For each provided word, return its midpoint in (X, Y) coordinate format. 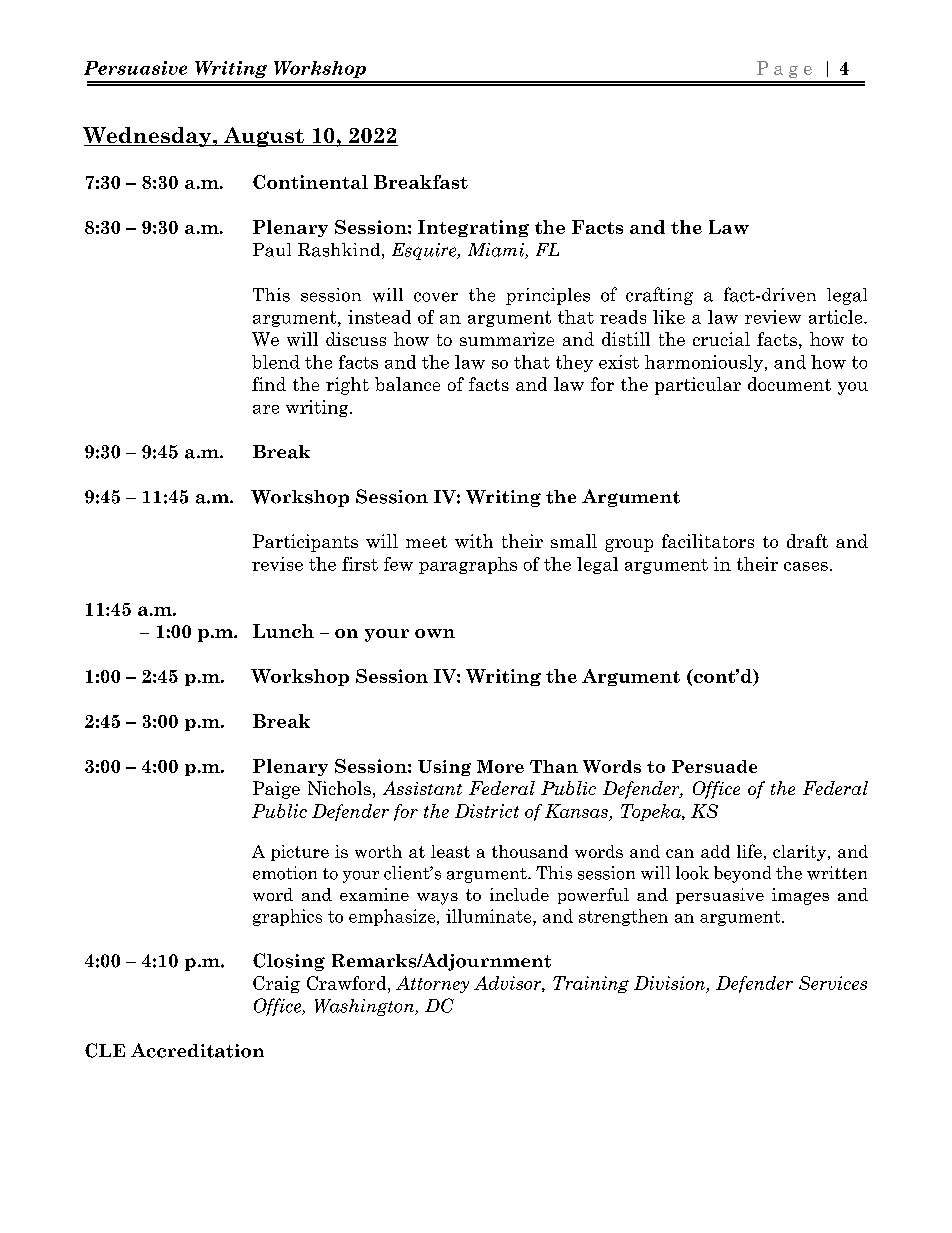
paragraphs (468, 565)
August (263, 137)
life (749, 851)
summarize (507, 339)
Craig (276, 984)
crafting (659, 296)
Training (591, 984)
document (789, 384)
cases (806, 566)
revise (277, 564)
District (487, 811)
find (269, 384)
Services (833, 983)
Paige (276, 790)
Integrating (473, 228)
